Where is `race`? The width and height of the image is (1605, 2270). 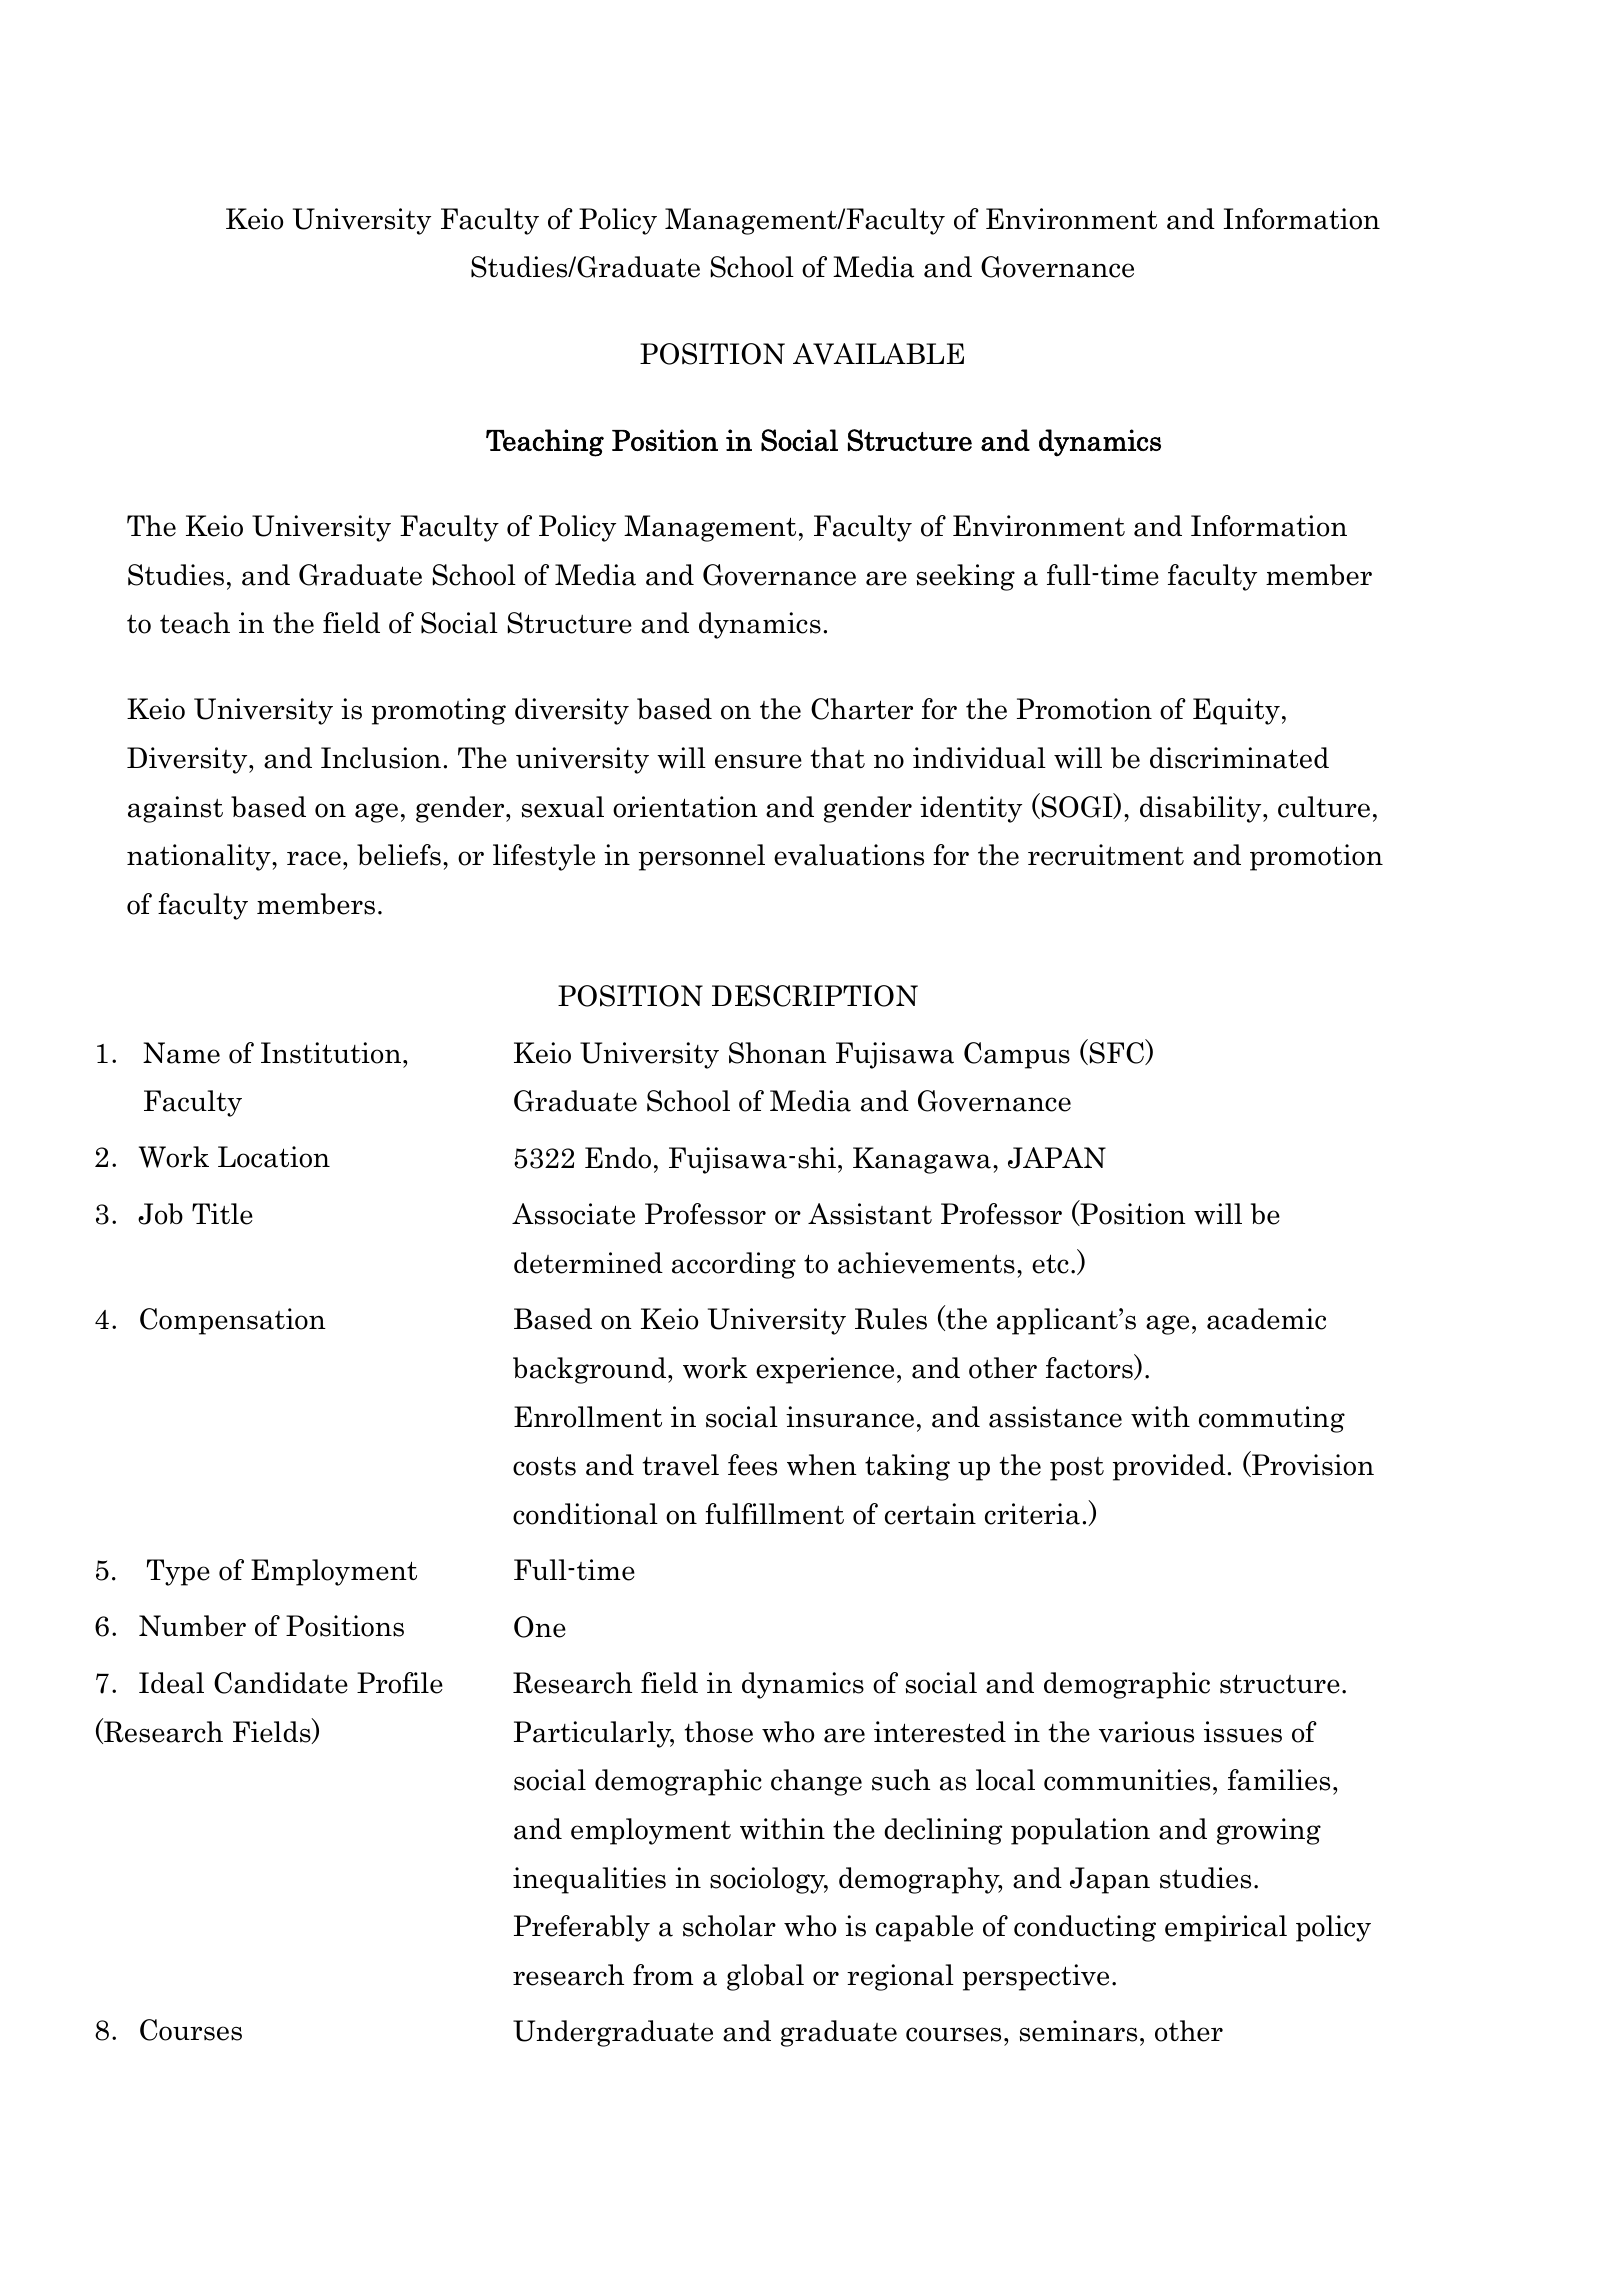 race is located at coordinates (314, 858).
